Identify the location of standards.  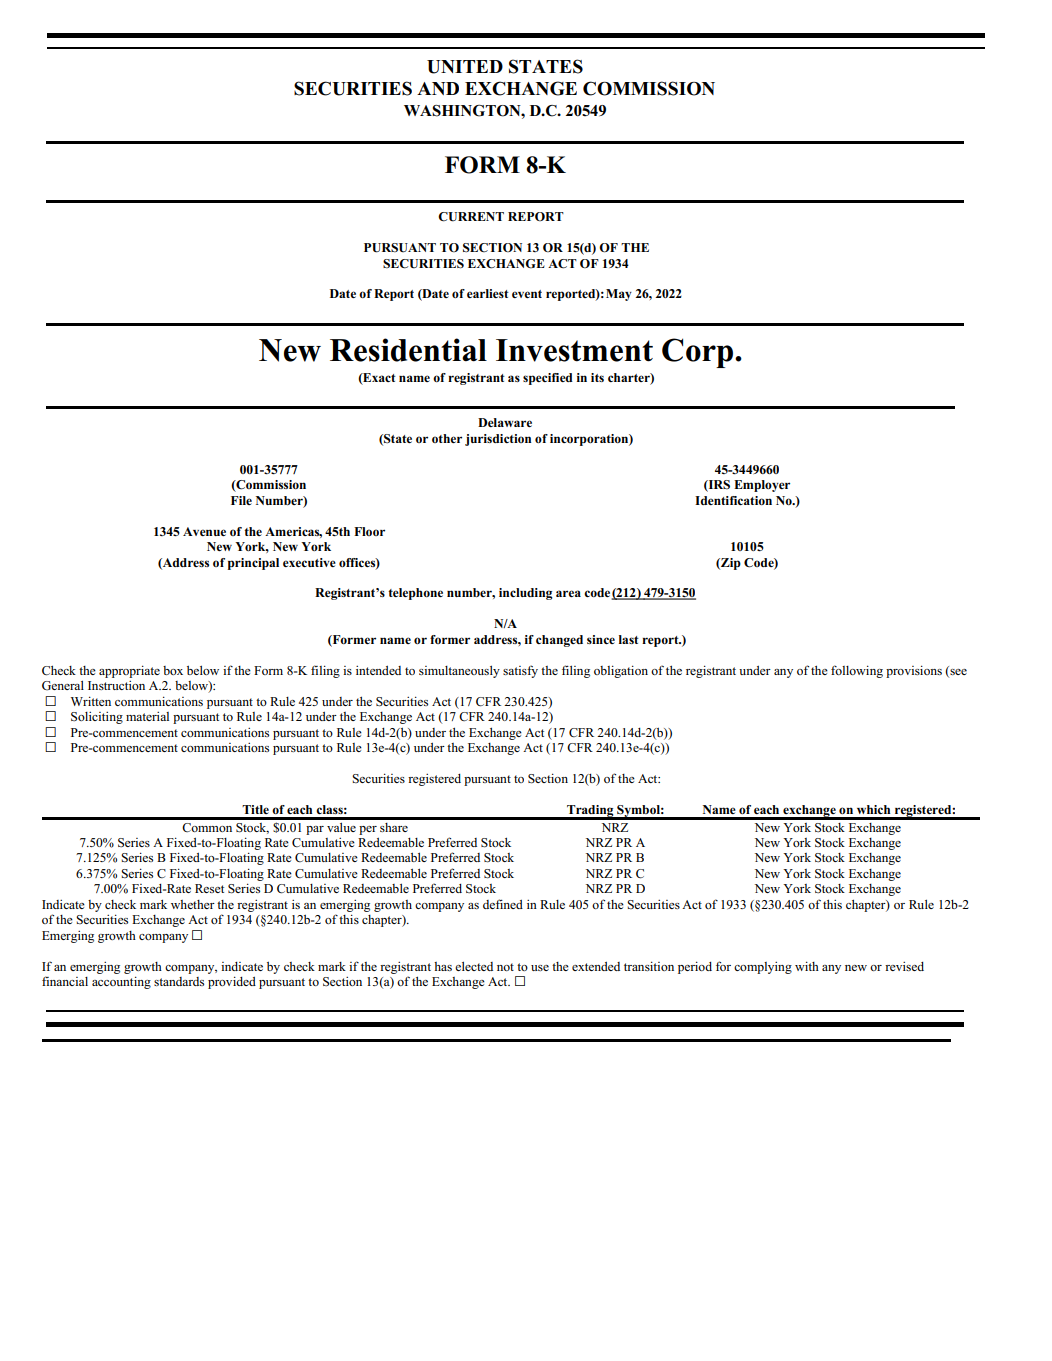
(179, 981).
